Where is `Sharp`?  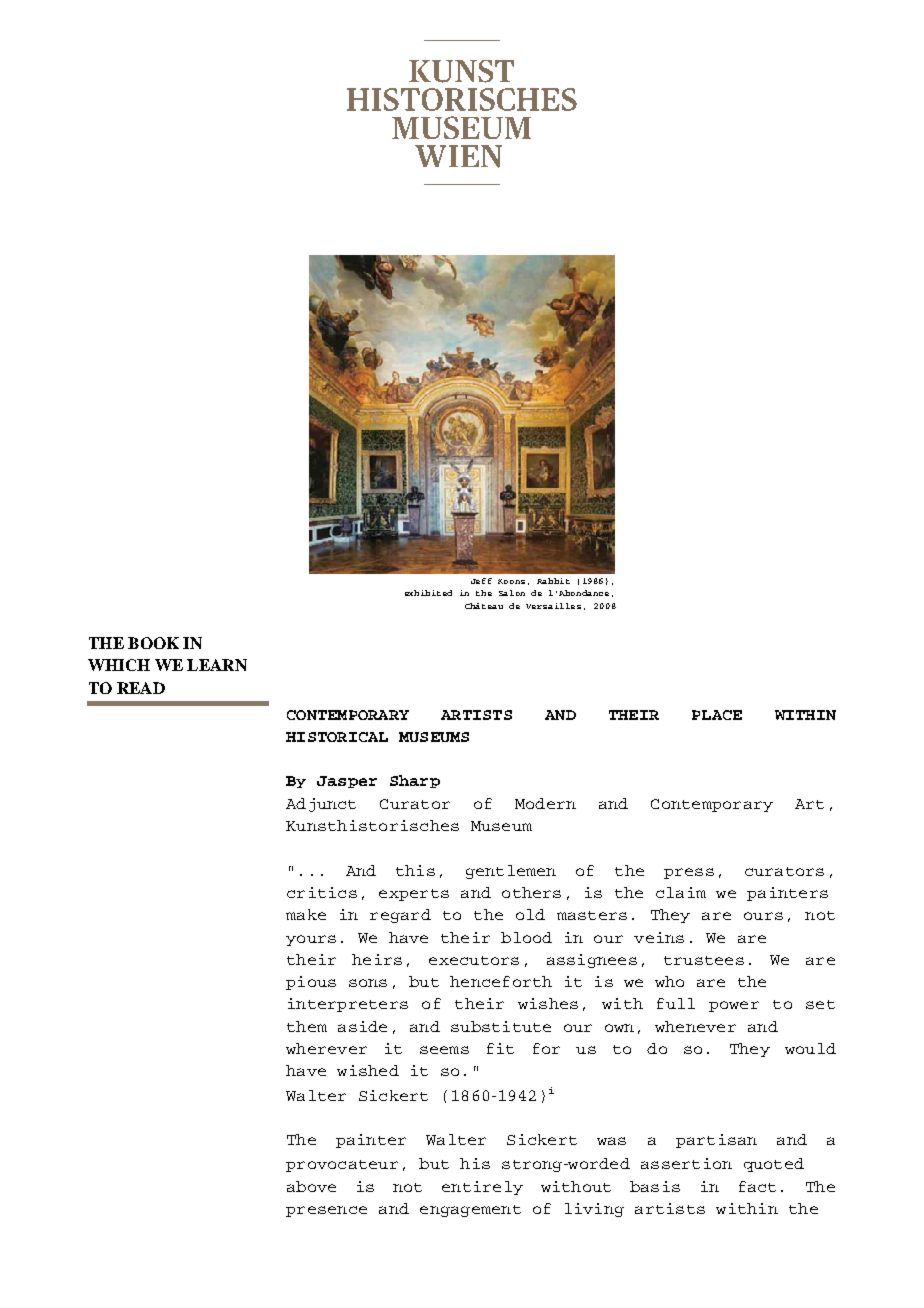
Sharp is located at coordinates (415, 781).
